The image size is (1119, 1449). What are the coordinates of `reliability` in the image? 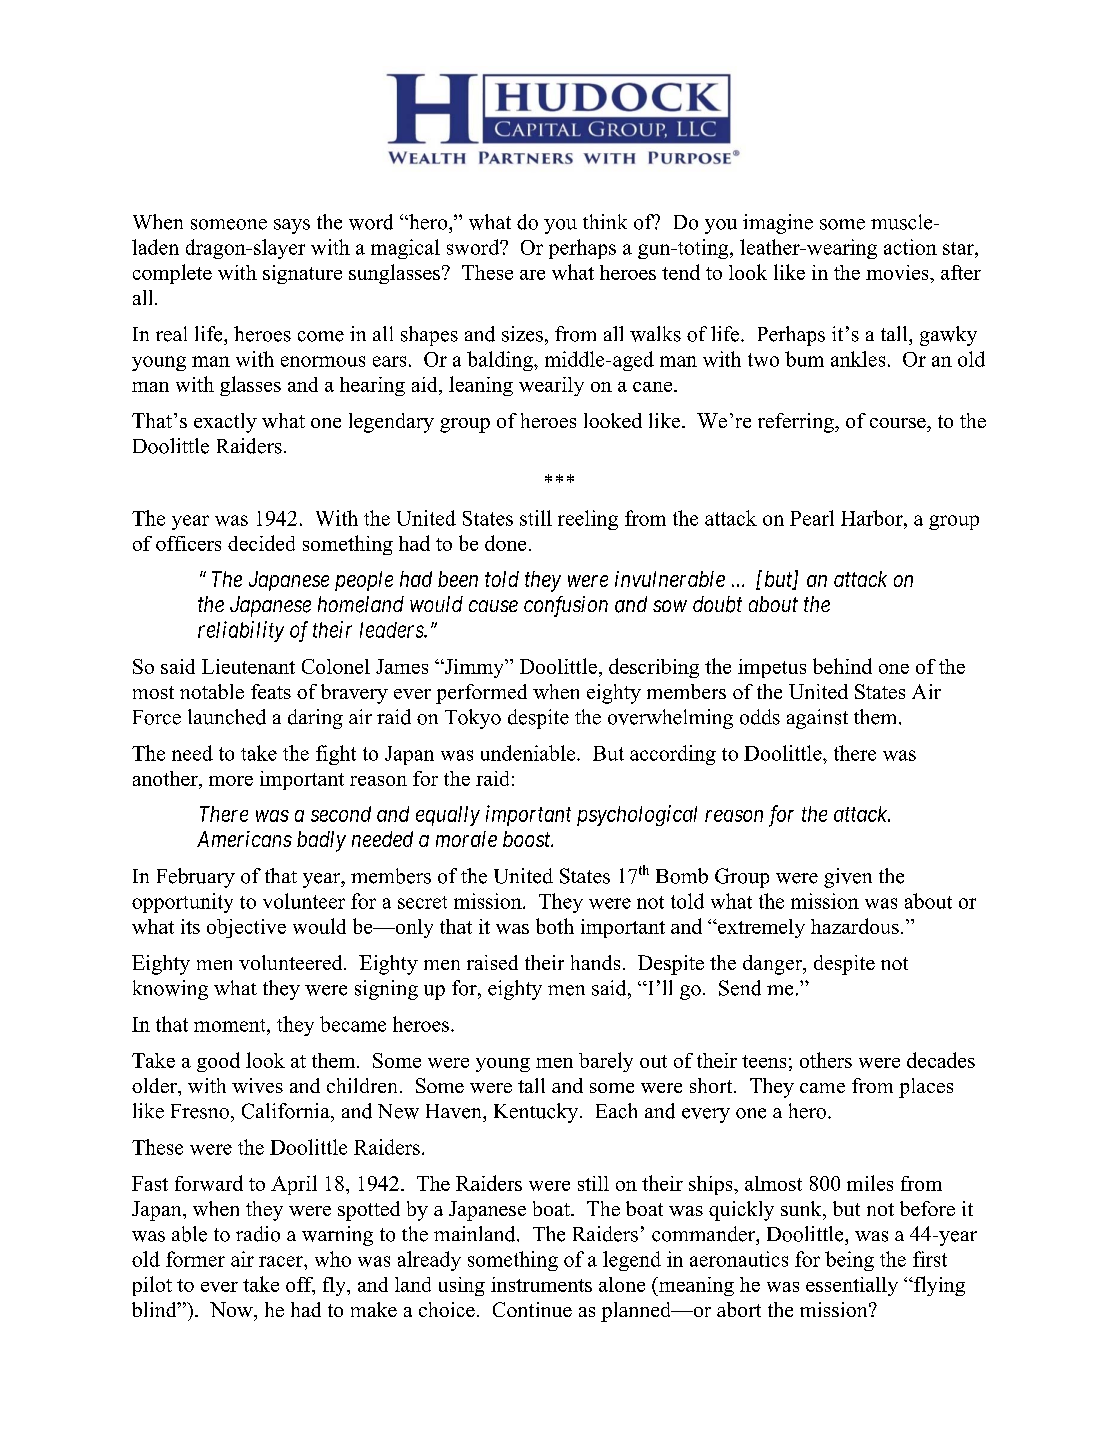 It's located at (241, 631).
